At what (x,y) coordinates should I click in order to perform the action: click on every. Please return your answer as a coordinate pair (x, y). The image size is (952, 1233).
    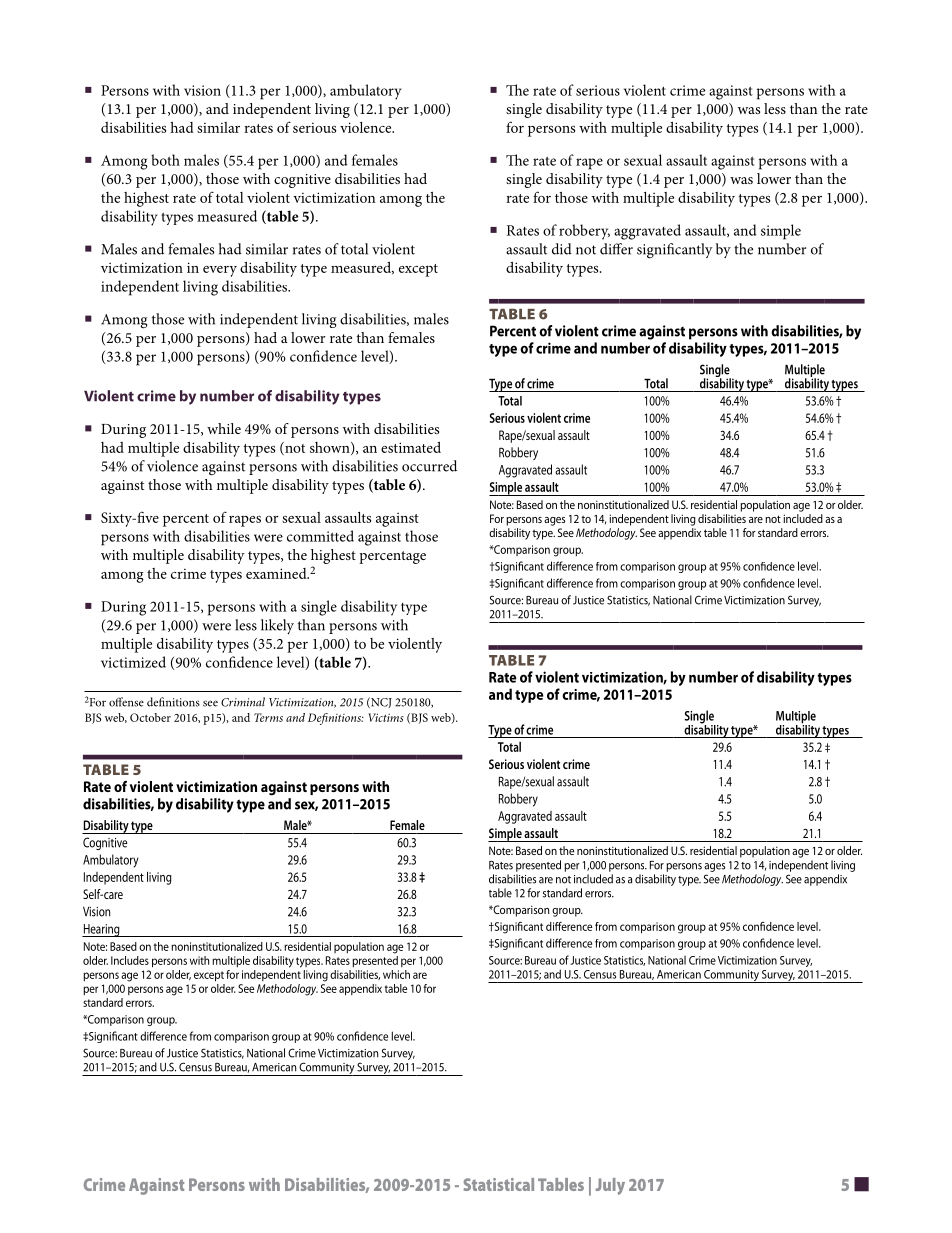
    Looking at the image, I should click on (220, 271).
